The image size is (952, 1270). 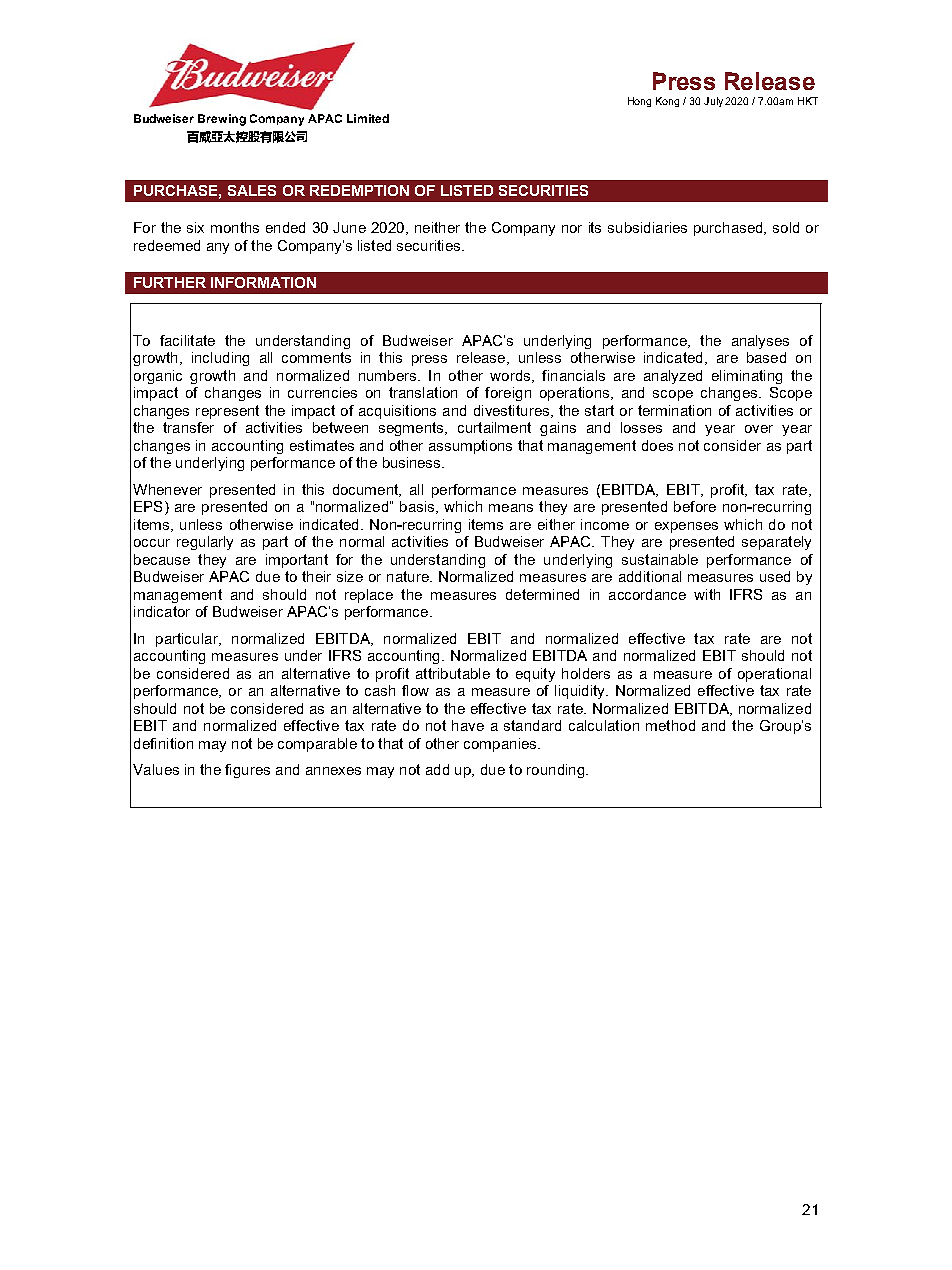 I want to click on facilitate, so click(x=187, y=340).
